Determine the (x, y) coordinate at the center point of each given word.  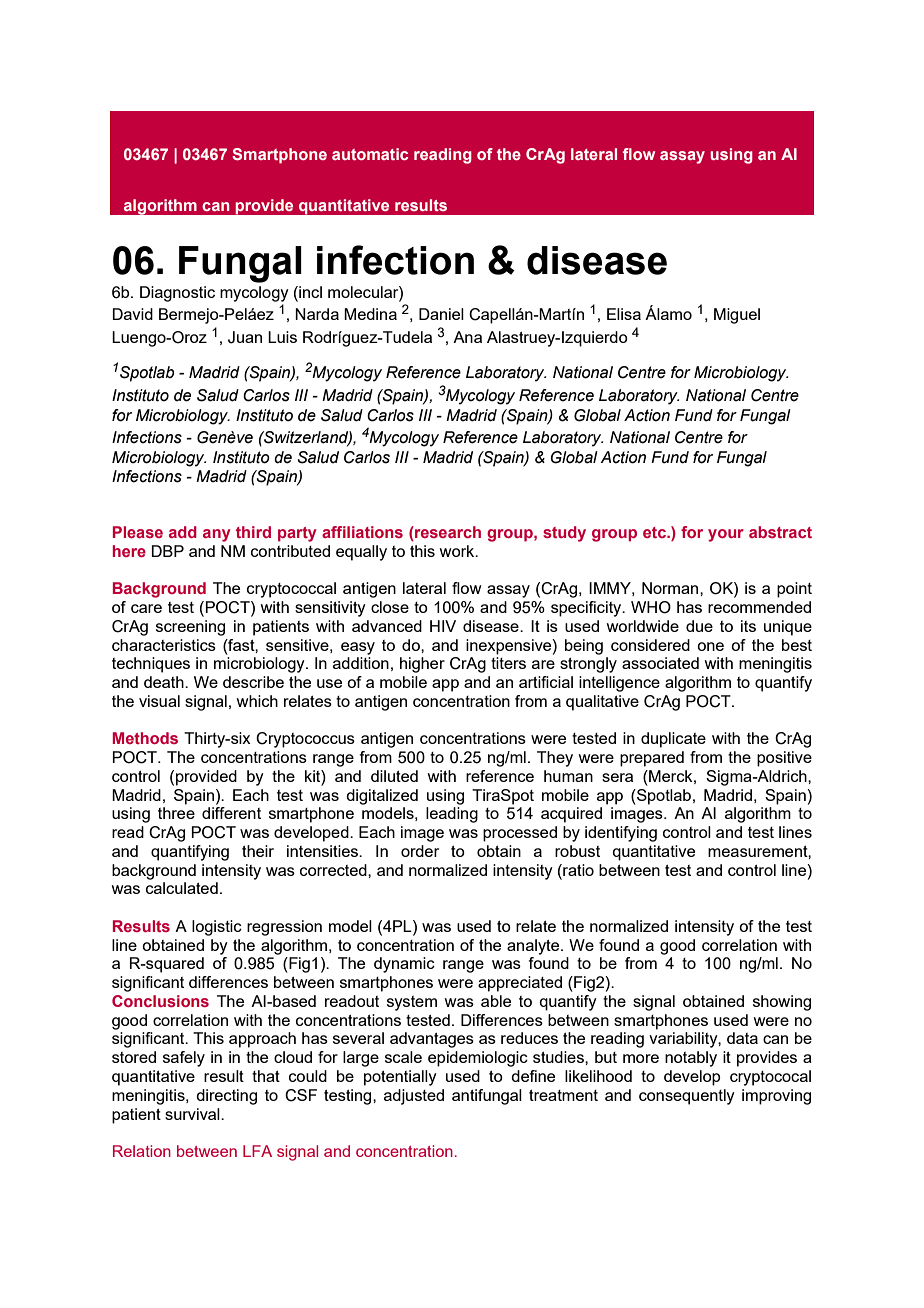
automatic (370, 154)
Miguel (737, 316)
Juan (245, 337)
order (420, 851)
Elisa (624, 314)
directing (226, 1097)
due (699, 626)
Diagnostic (177, 294)
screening (190, 628)
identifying (621, 834)
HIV (443, 626)
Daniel (441, 314)
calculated (182, 888)
